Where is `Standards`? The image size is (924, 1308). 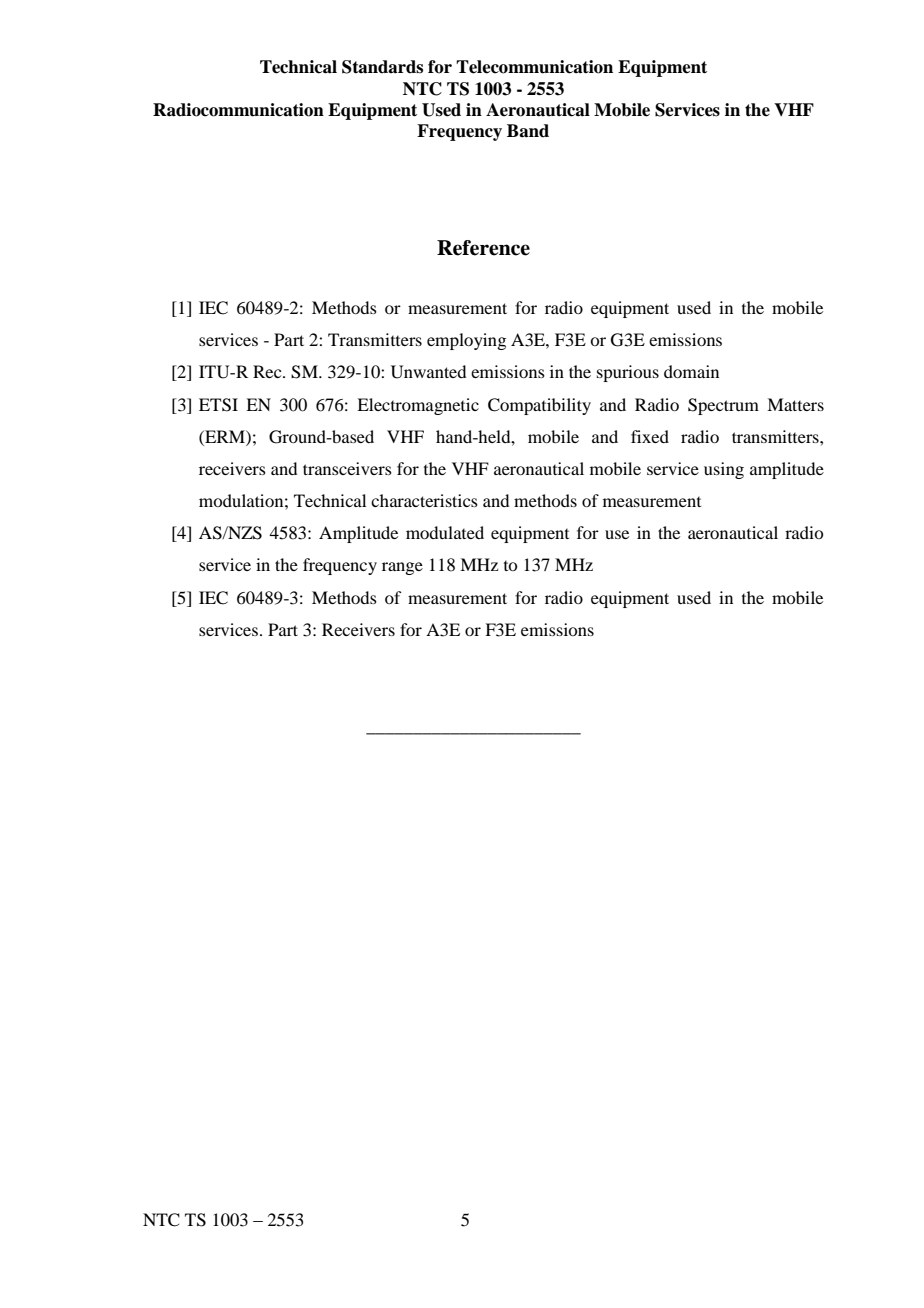
Standards is located at coordinates (382, 67).
